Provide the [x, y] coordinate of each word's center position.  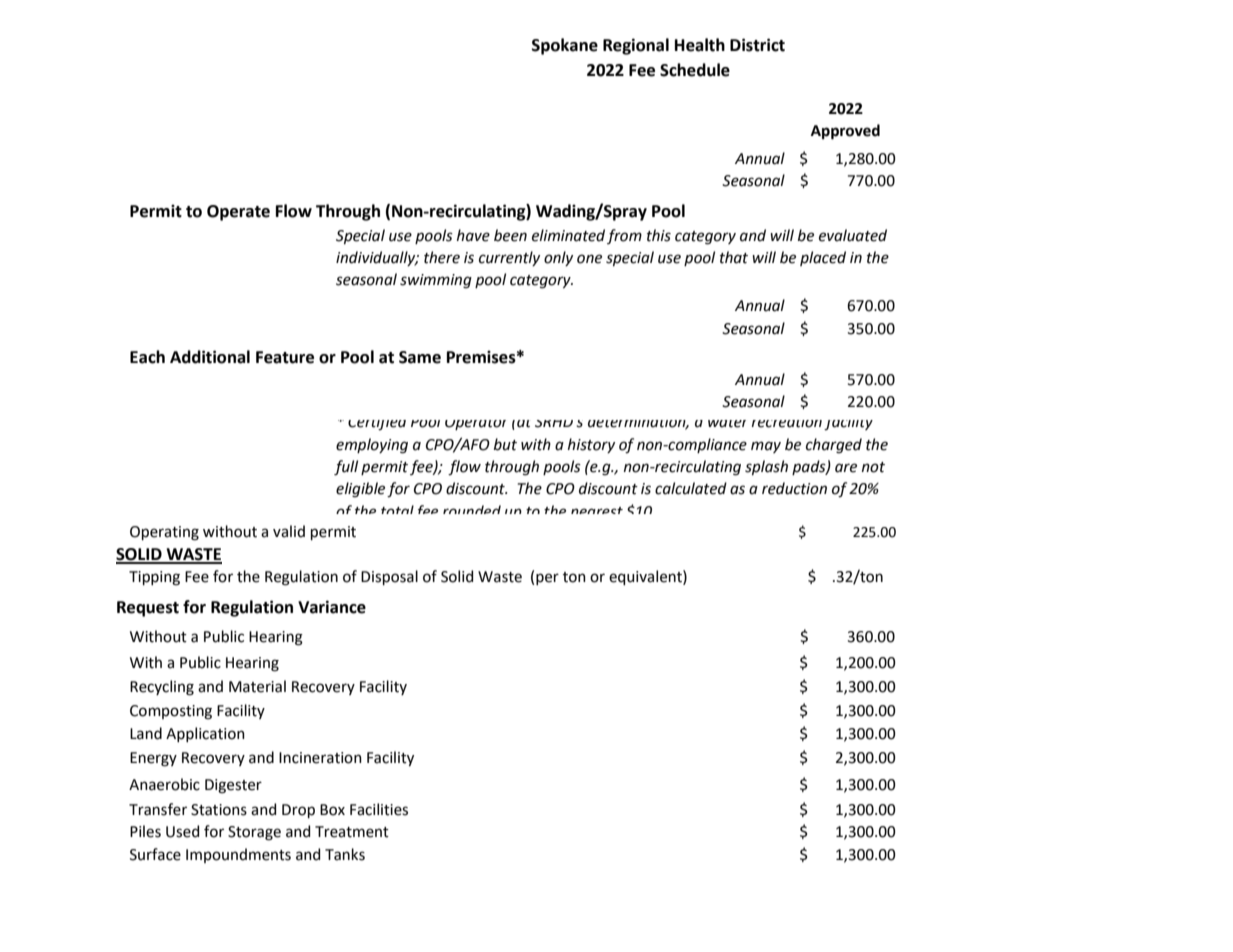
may [766, 447]
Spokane [565, 46]
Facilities [379, 809]
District [757, 45]
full [346, 468]
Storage [254, 833]
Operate [238, 213]
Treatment [352, 832]
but [505, 444]
